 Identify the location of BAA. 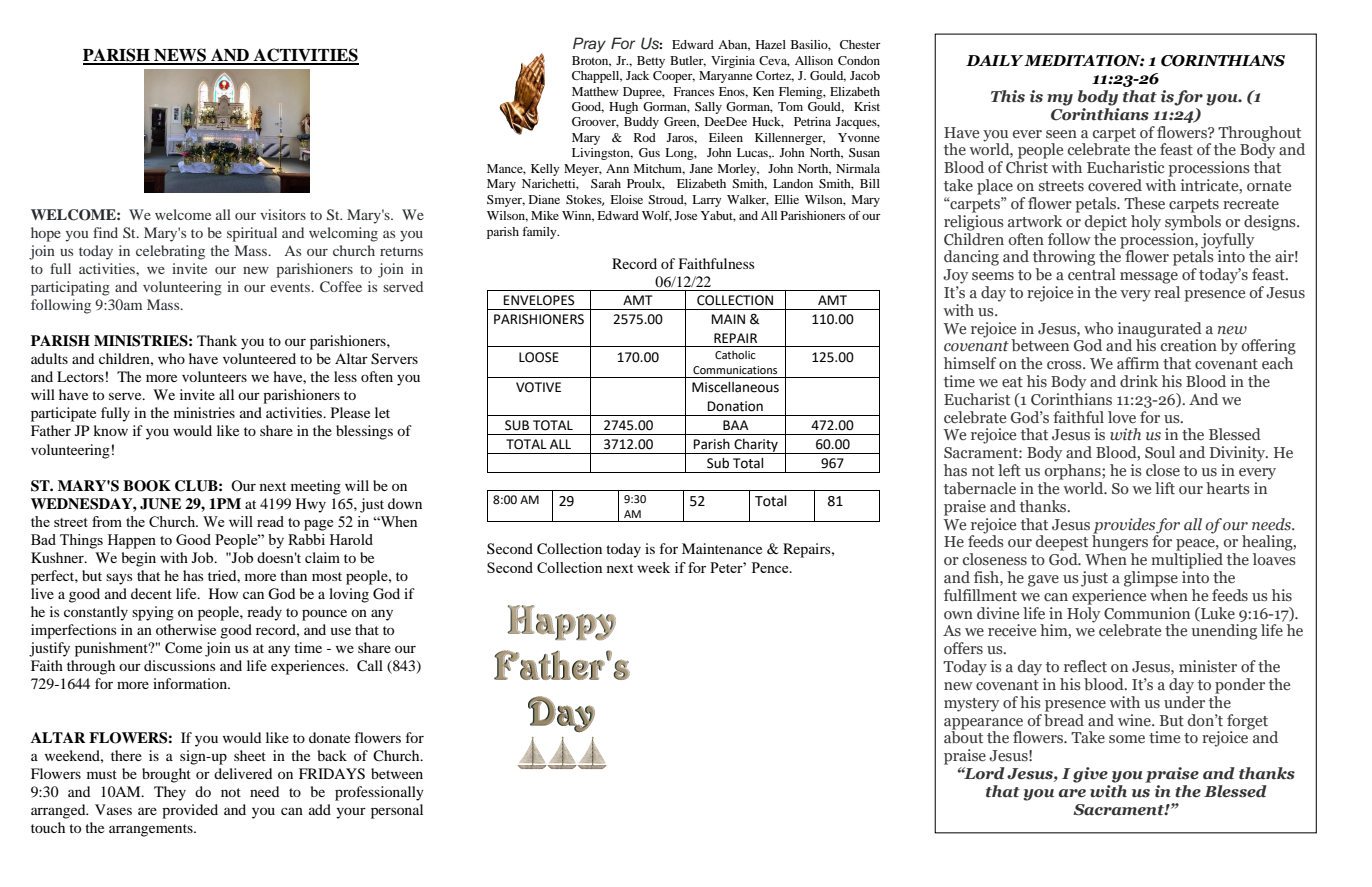
(736, 425).
